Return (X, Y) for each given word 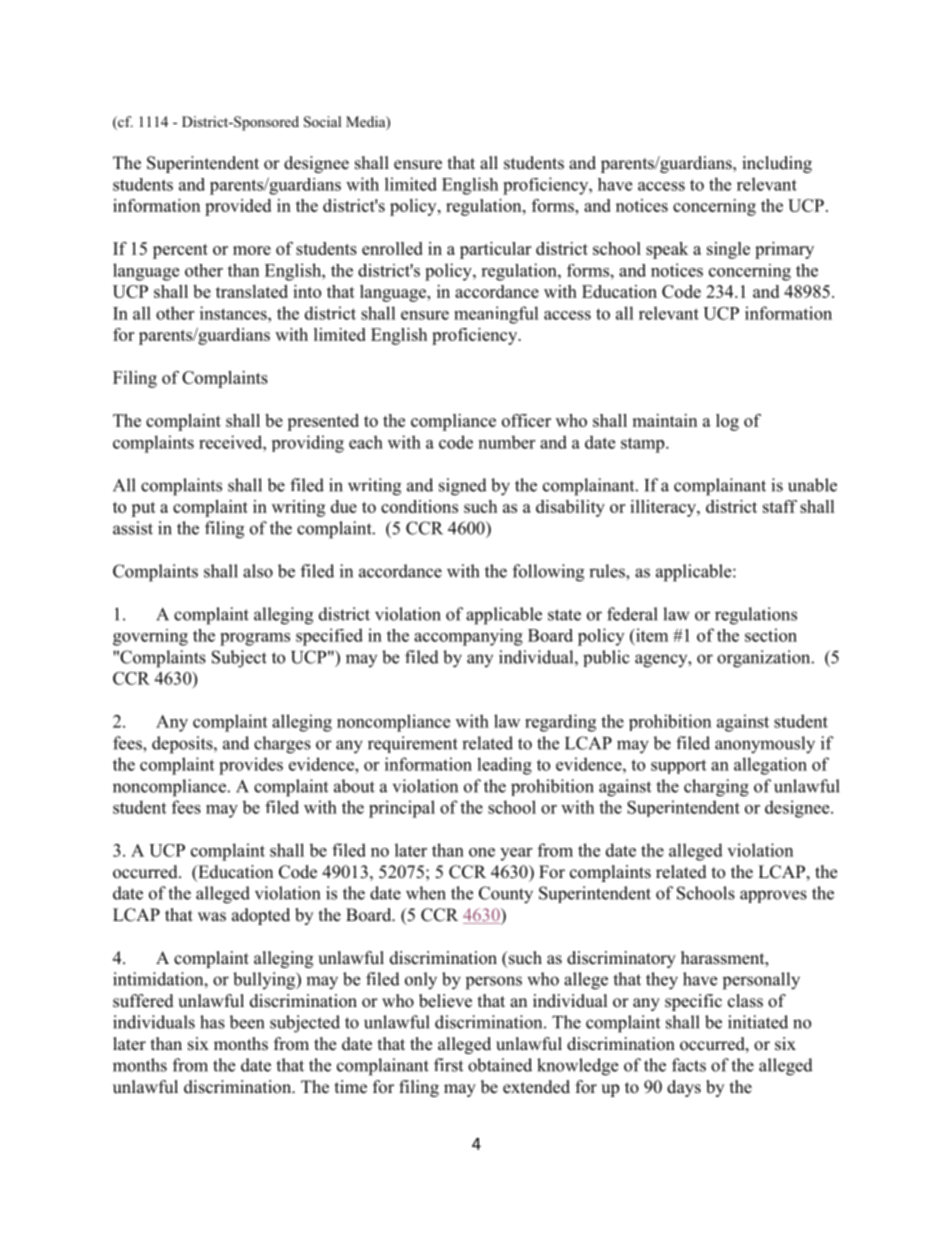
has (212, 1022)
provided (238, 207)
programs (255, 639)
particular (495, 250)
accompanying (468, 637)
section (771, 635)
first (448, 1065)
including (777, 164)
